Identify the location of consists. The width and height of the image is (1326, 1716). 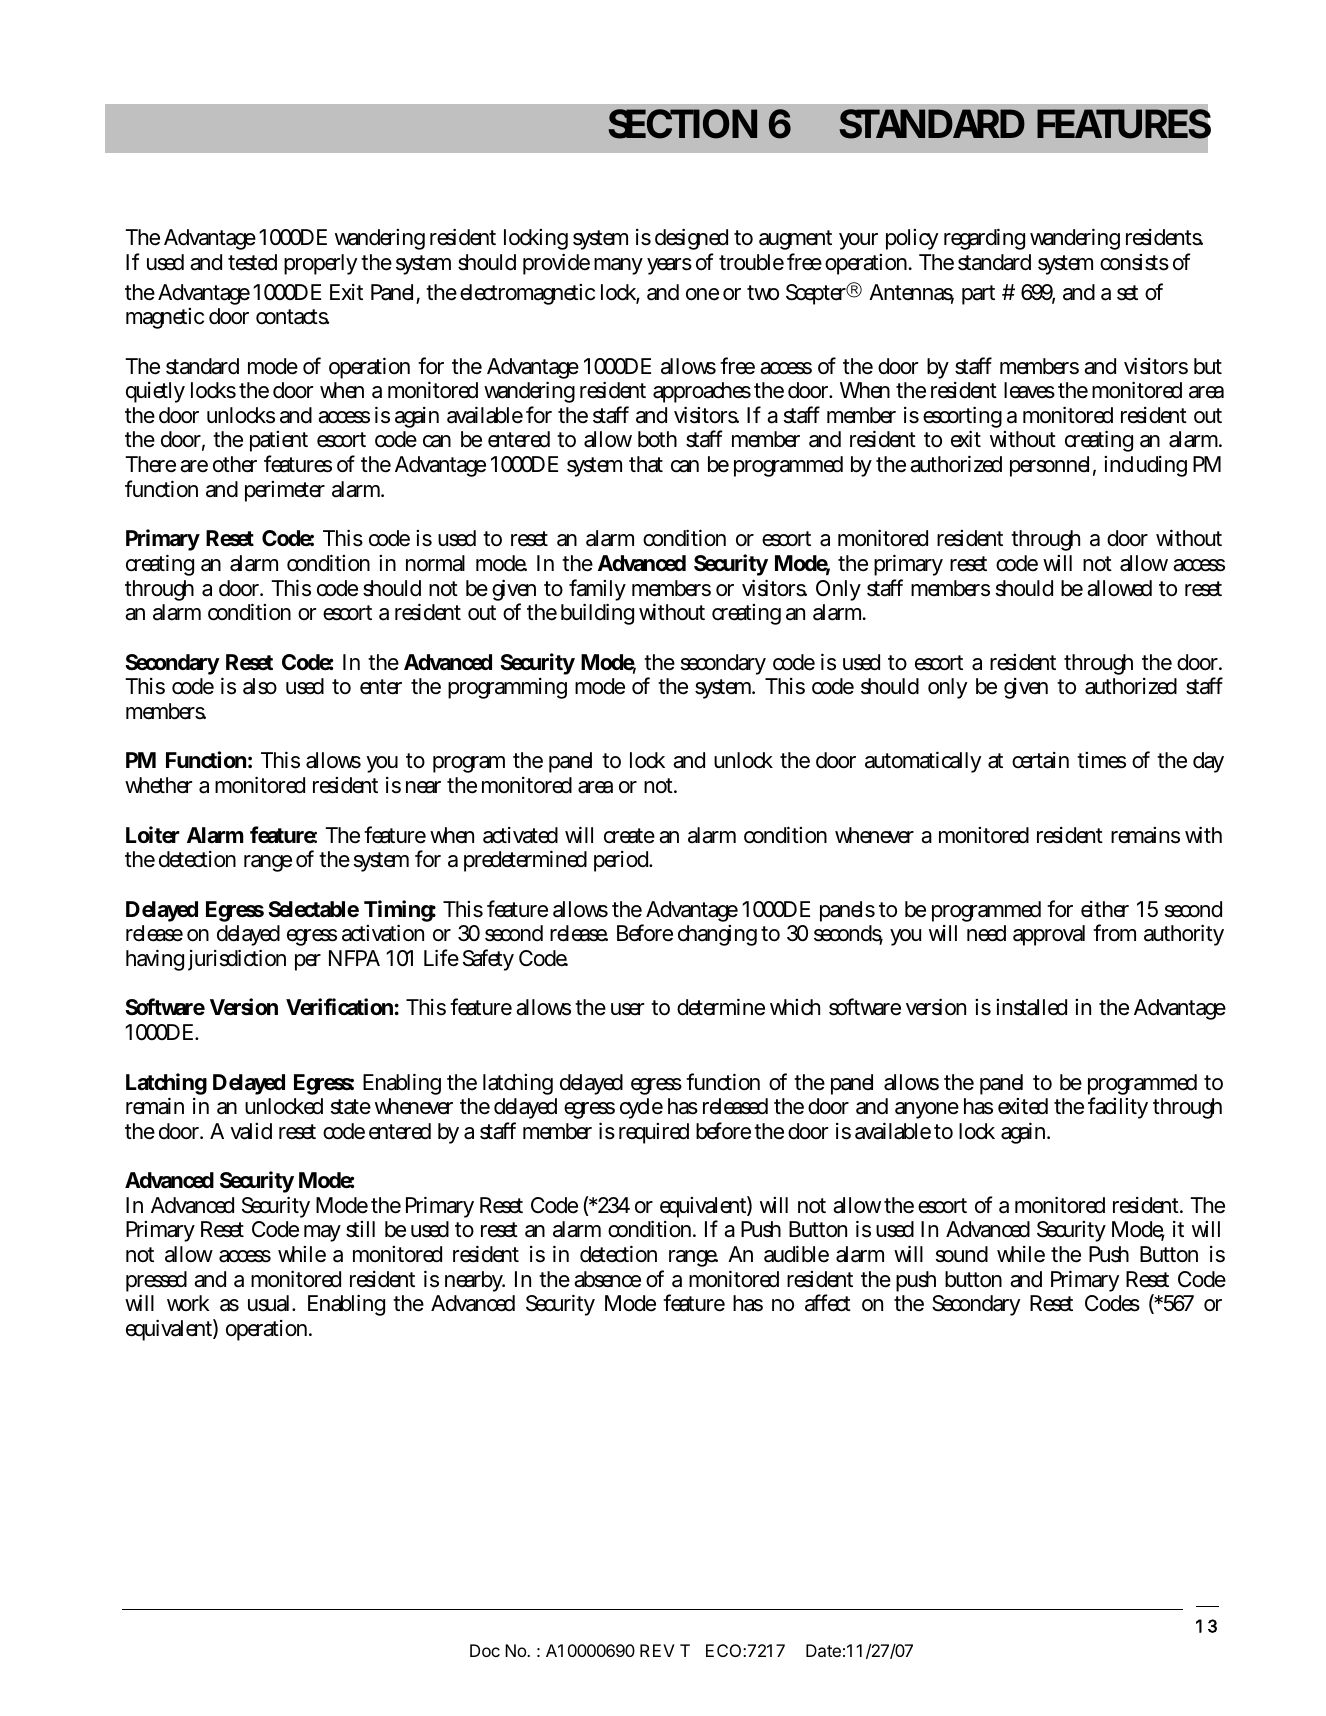
(1134, 262).
